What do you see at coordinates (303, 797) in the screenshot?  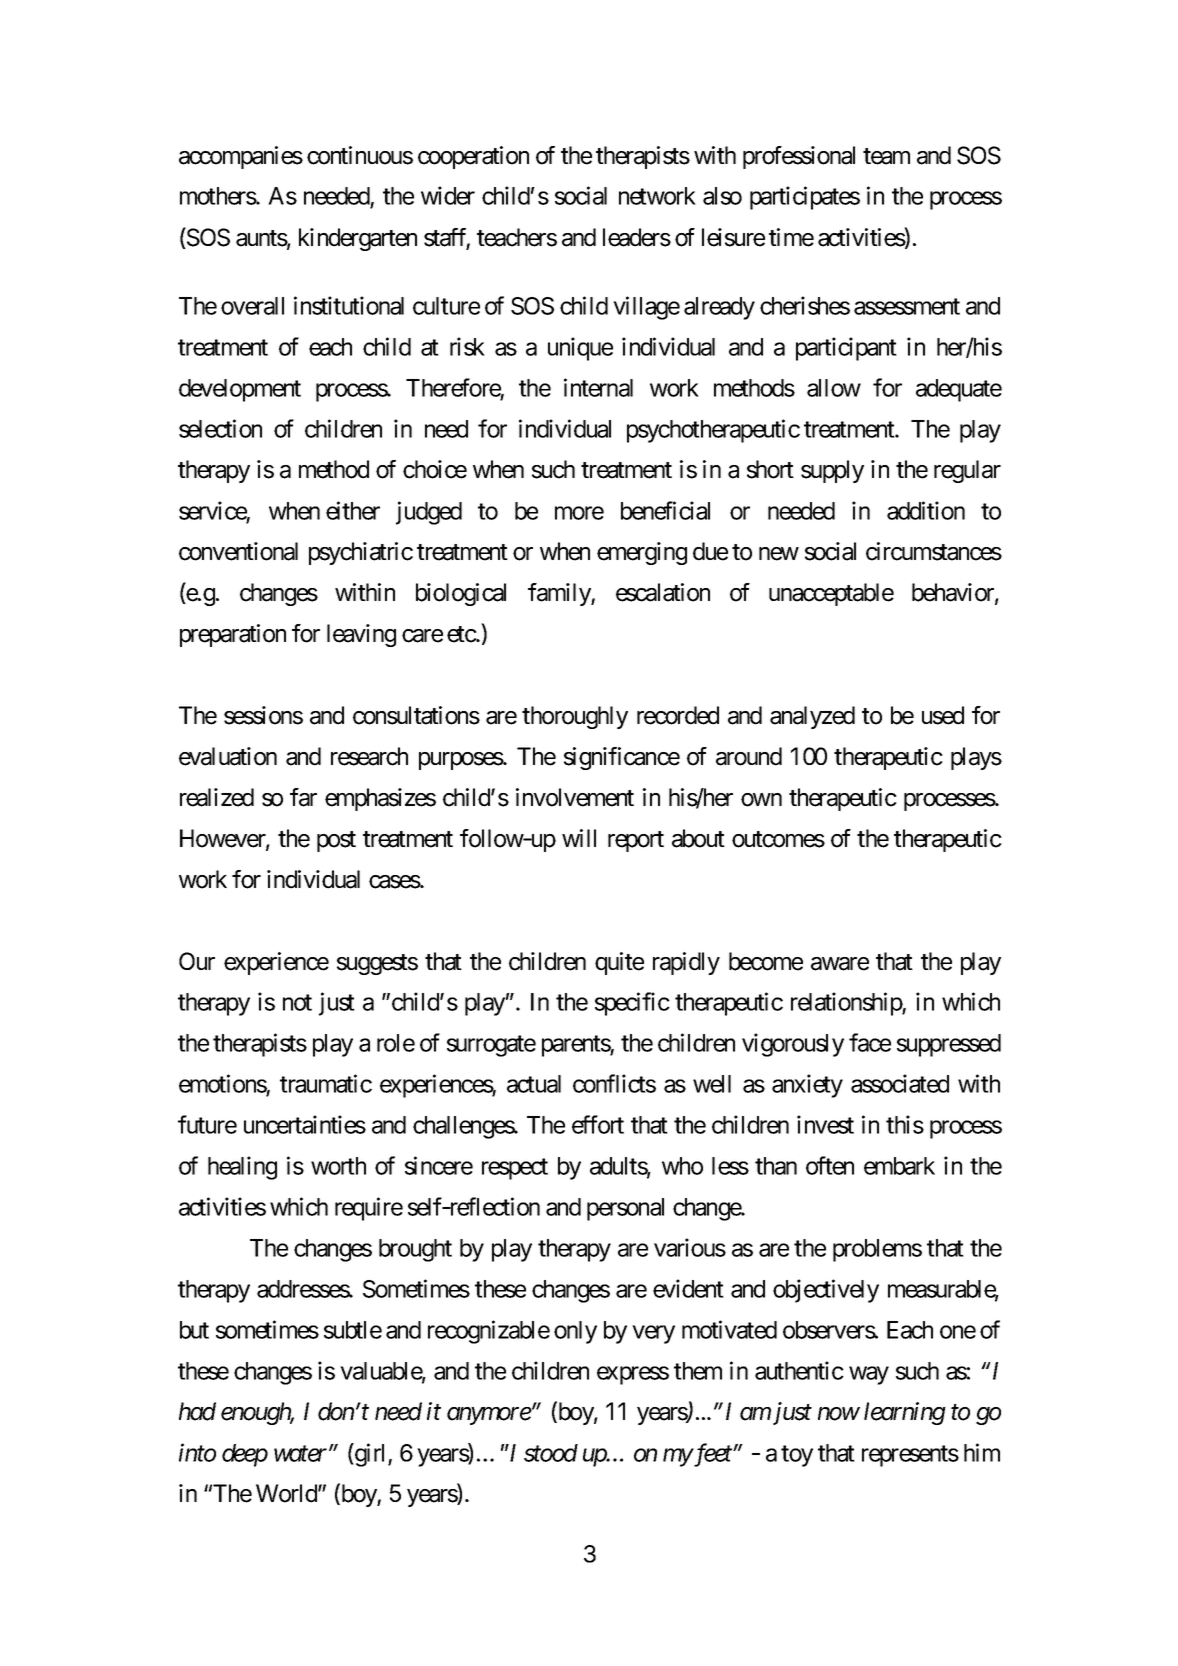 I see `far` at bounding box center [303, 797].
